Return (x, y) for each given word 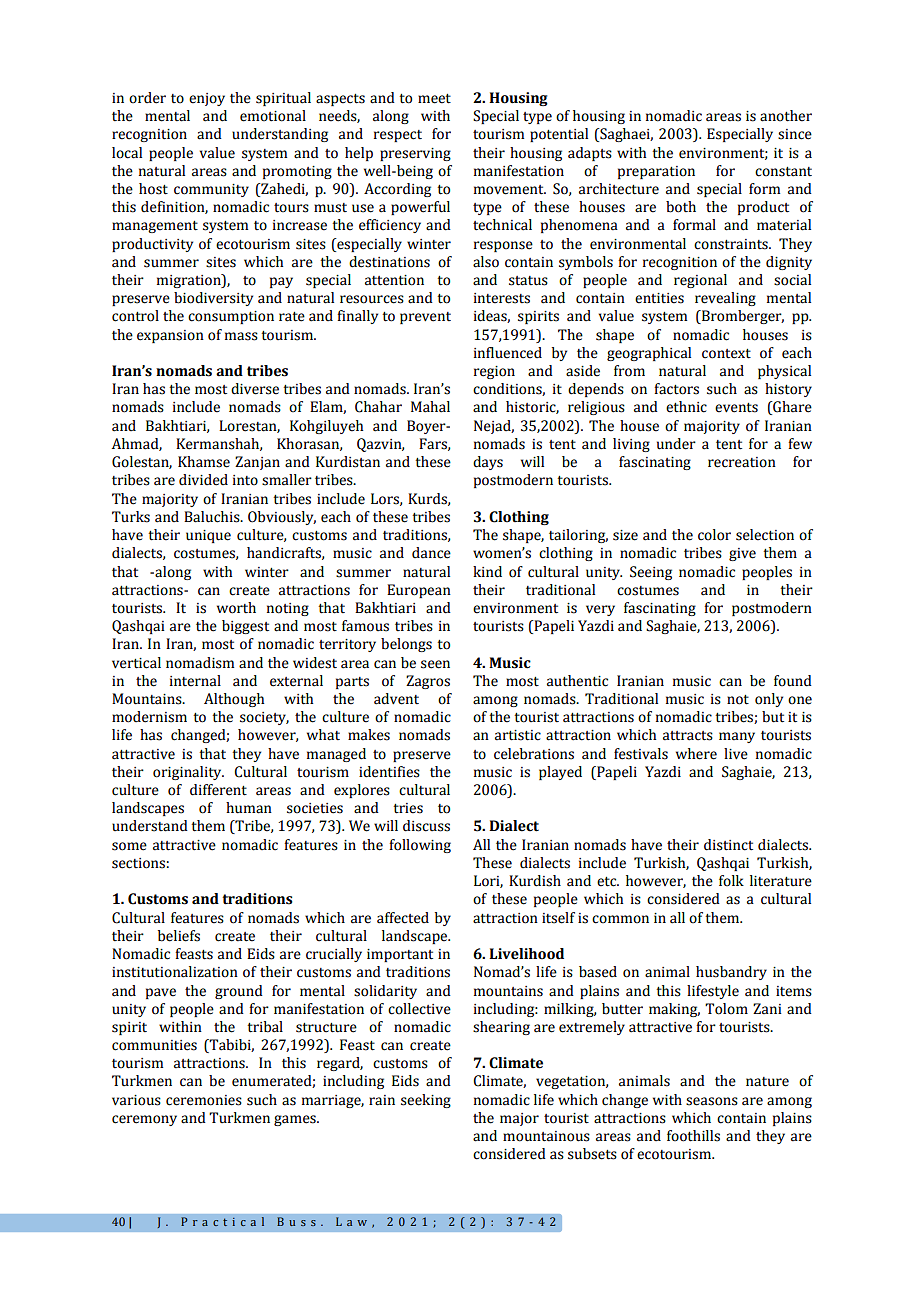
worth (236, 608)
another (786, 116)
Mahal (430, 407)
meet (434, 99)
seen (435, 664)
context (726, 354)
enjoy (207, 99)
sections (138, 863)
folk (731, 881)
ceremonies (204, 1100)
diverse (255, 389)
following (420, 846)
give (742, 554)
